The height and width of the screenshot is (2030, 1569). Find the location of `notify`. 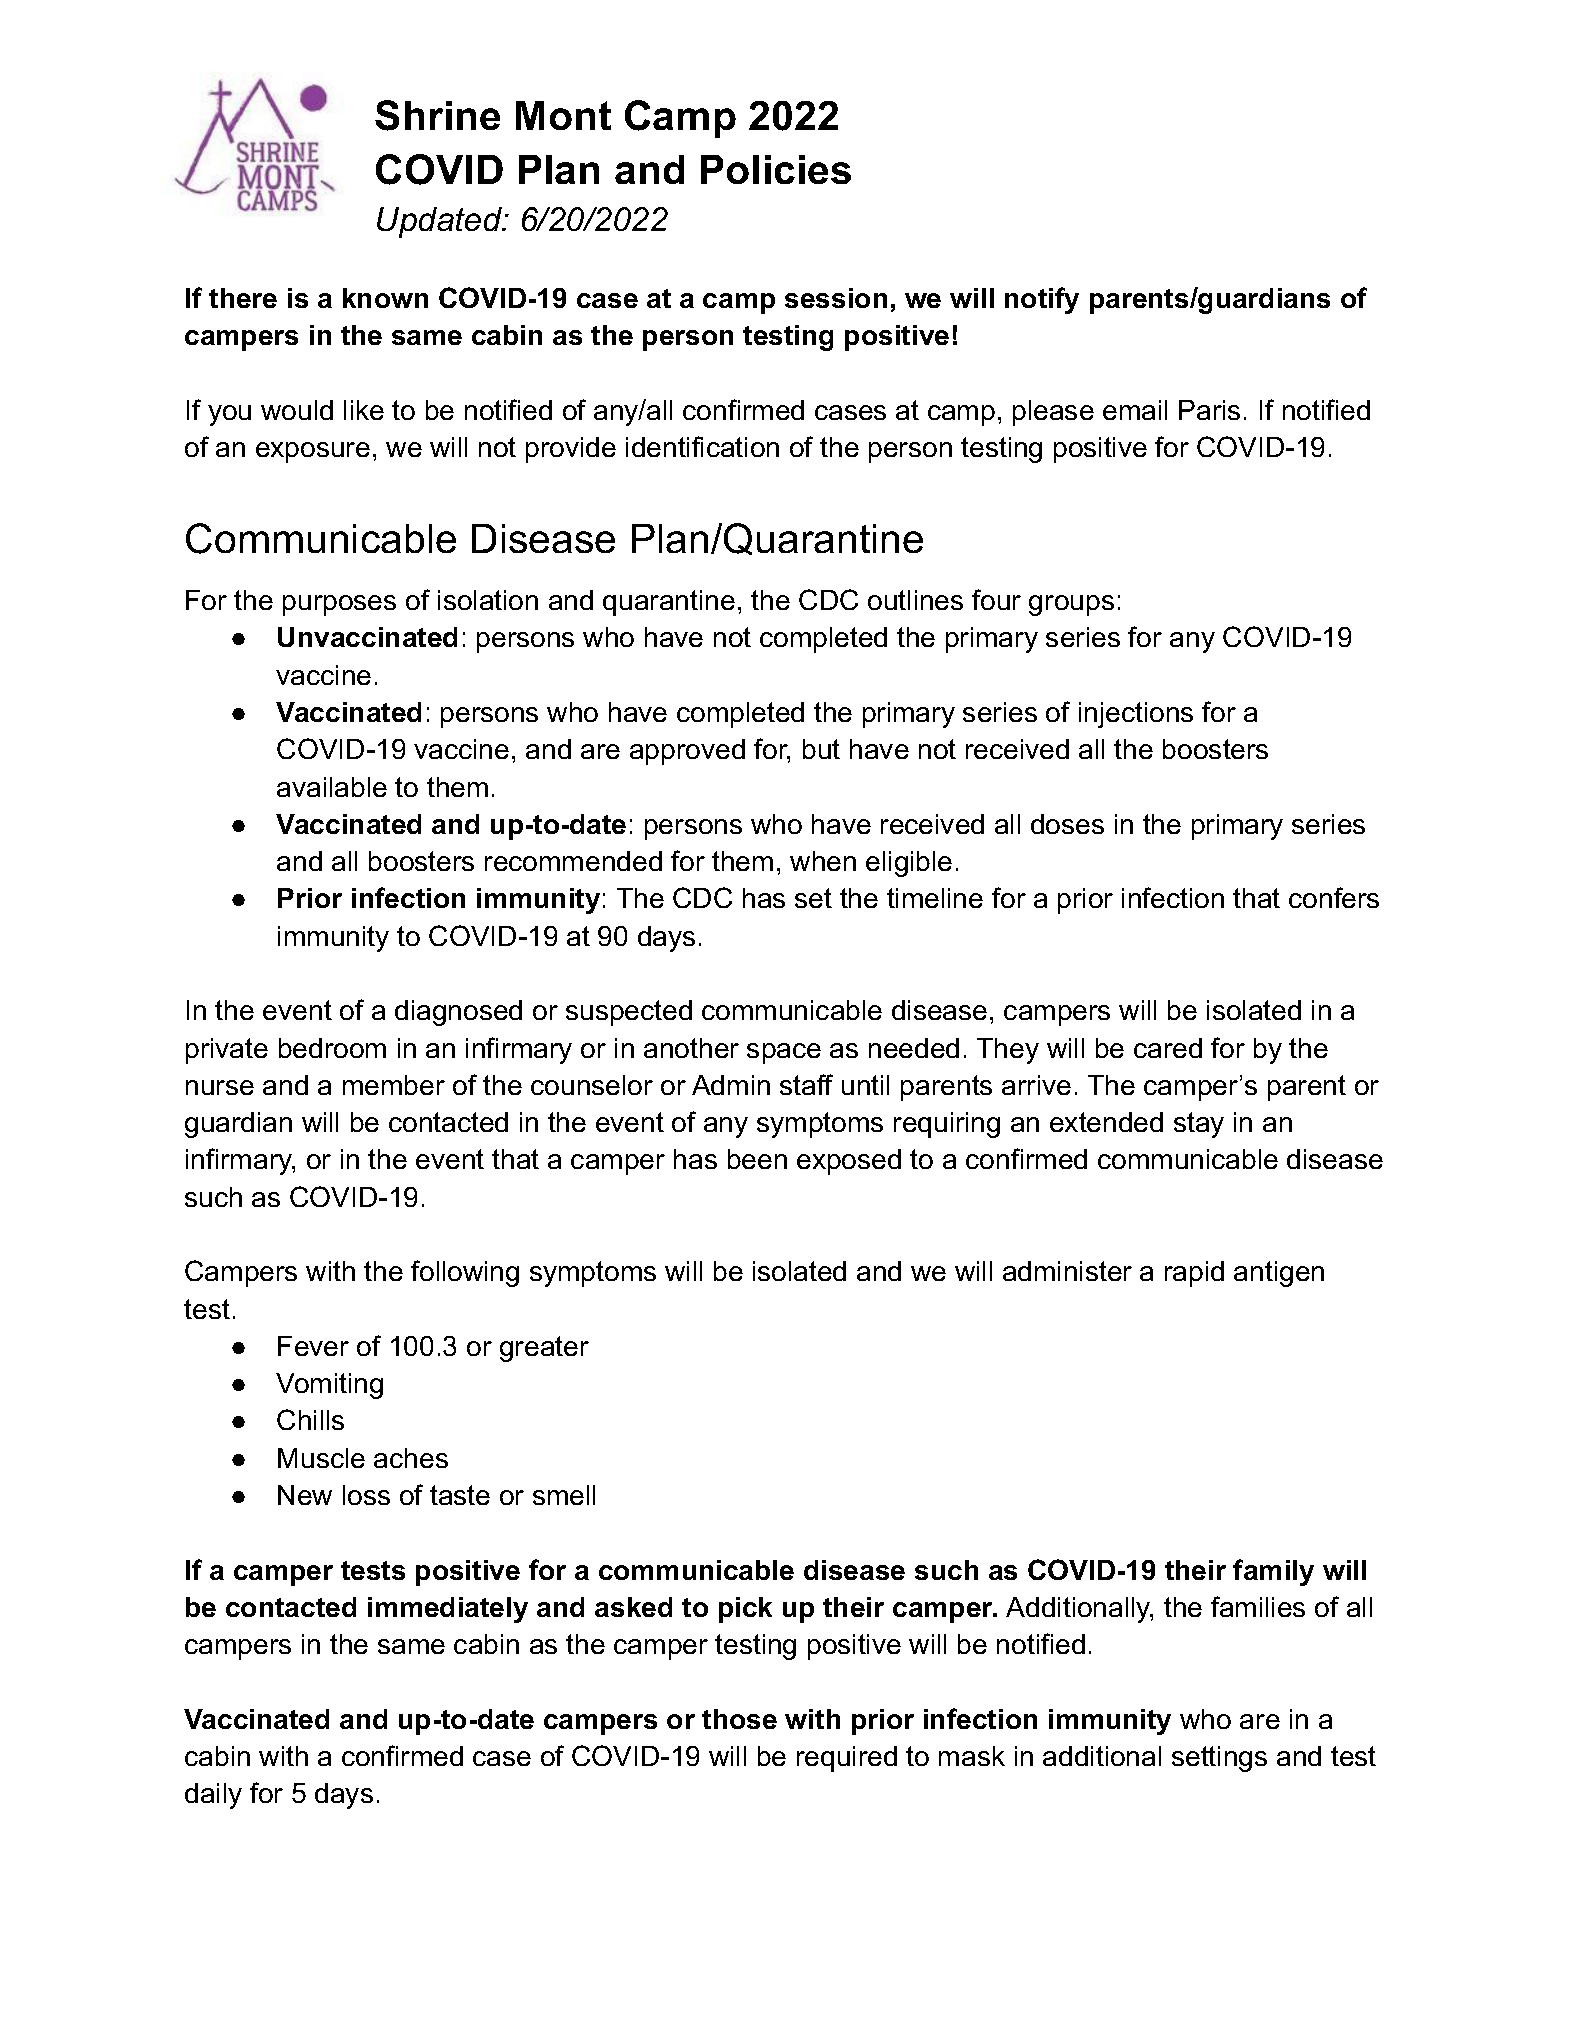

notify is located at coordinates (1042, 300).
